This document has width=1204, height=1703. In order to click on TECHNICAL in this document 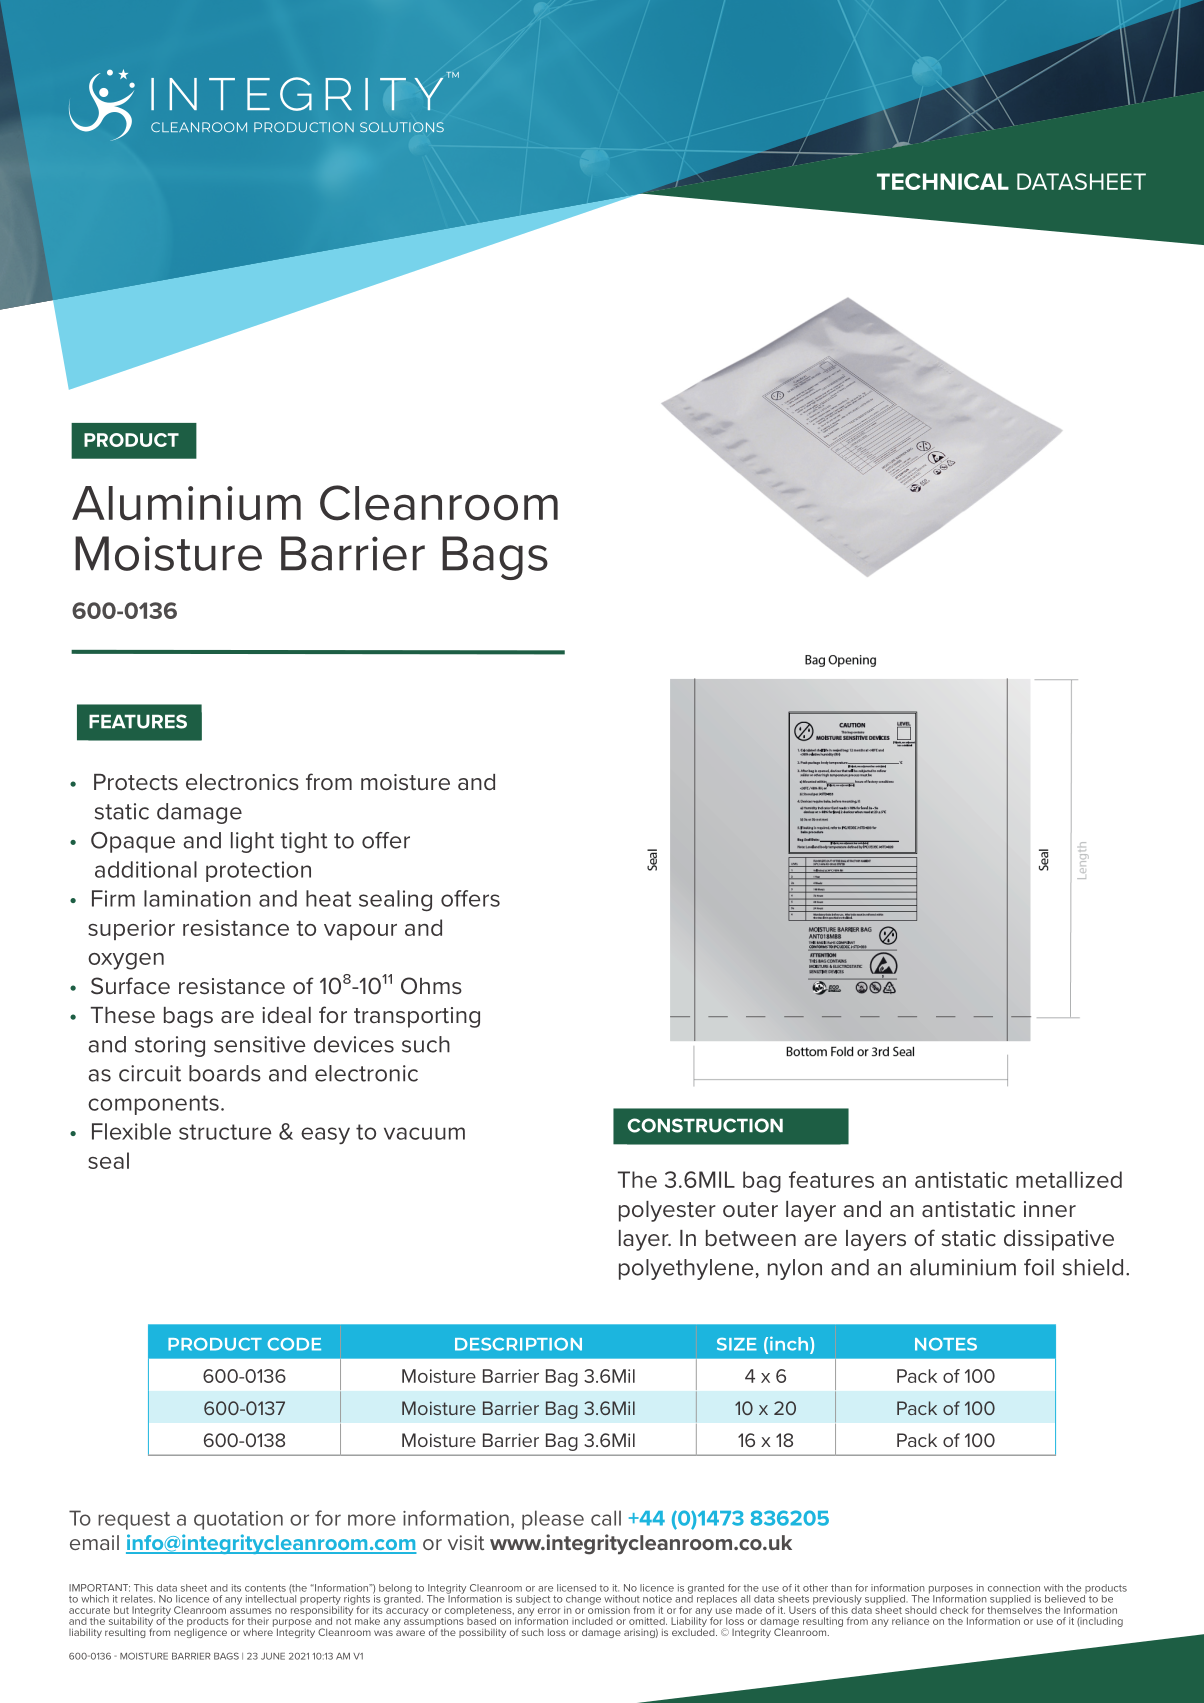, I will do `click(943, 181)`.
